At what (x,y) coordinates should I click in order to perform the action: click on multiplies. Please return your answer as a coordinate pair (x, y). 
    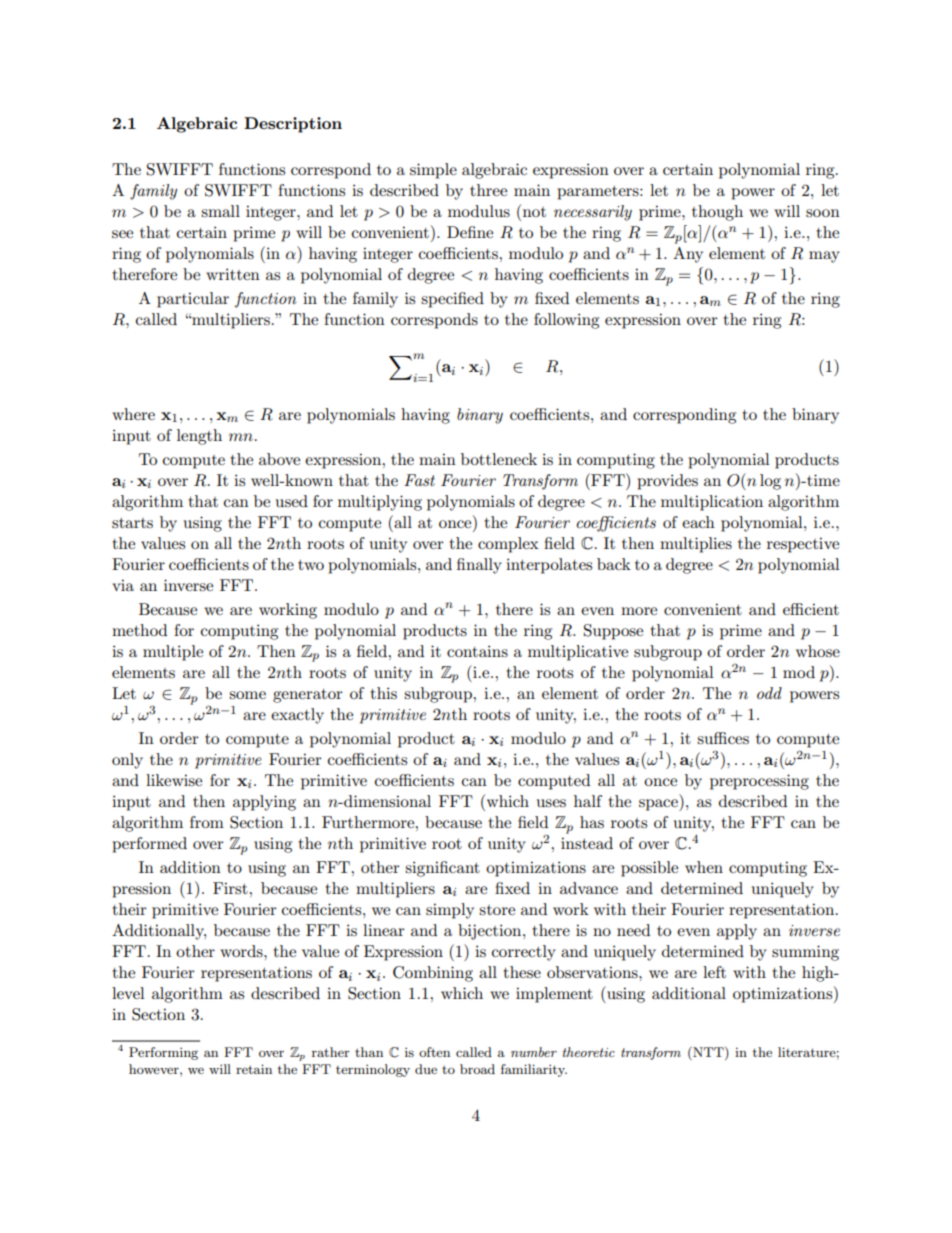
    Looking at the image, I should click on (696, 545).
